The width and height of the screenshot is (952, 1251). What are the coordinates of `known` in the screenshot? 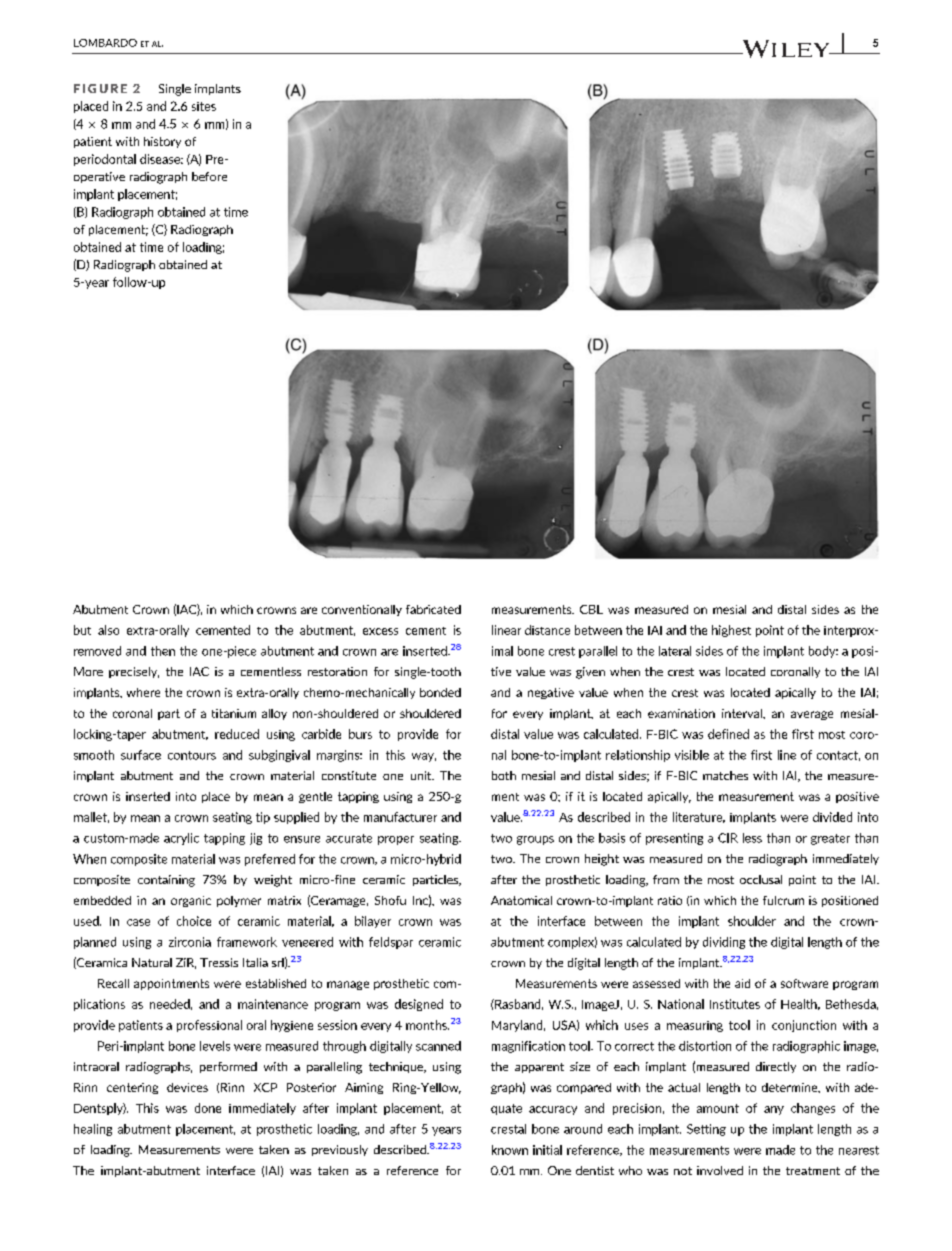 It's located at (510, 1150).
